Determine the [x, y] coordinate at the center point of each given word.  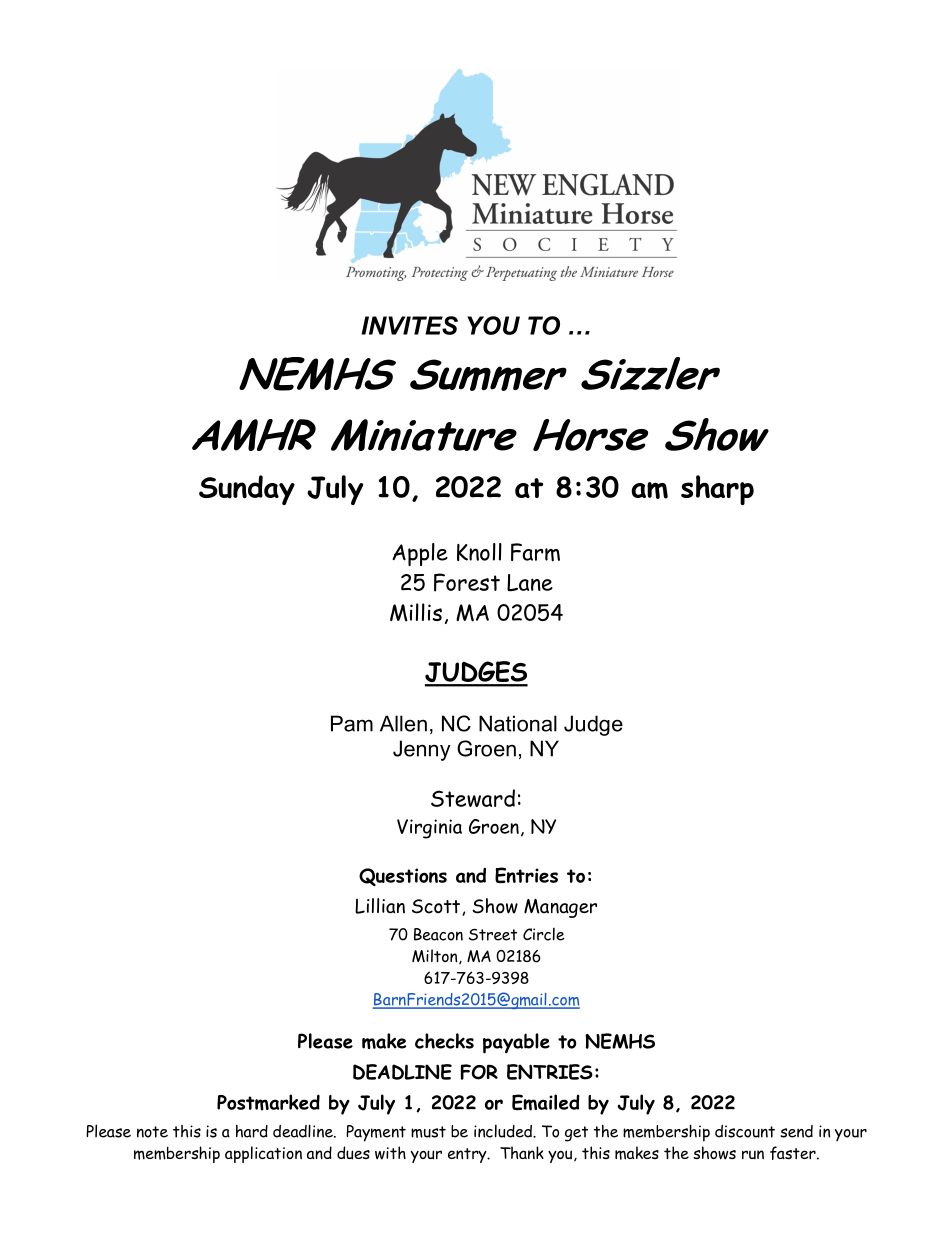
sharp [717, 490]
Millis [416, 612]
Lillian [380, 906]
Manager [560, 908]
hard [252, 1131]
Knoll [479, 552]
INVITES [410, 325]
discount [745, 1131]
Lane [530, 583]
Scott [436, 906]
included [504, 1131]
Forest [467, 582]
